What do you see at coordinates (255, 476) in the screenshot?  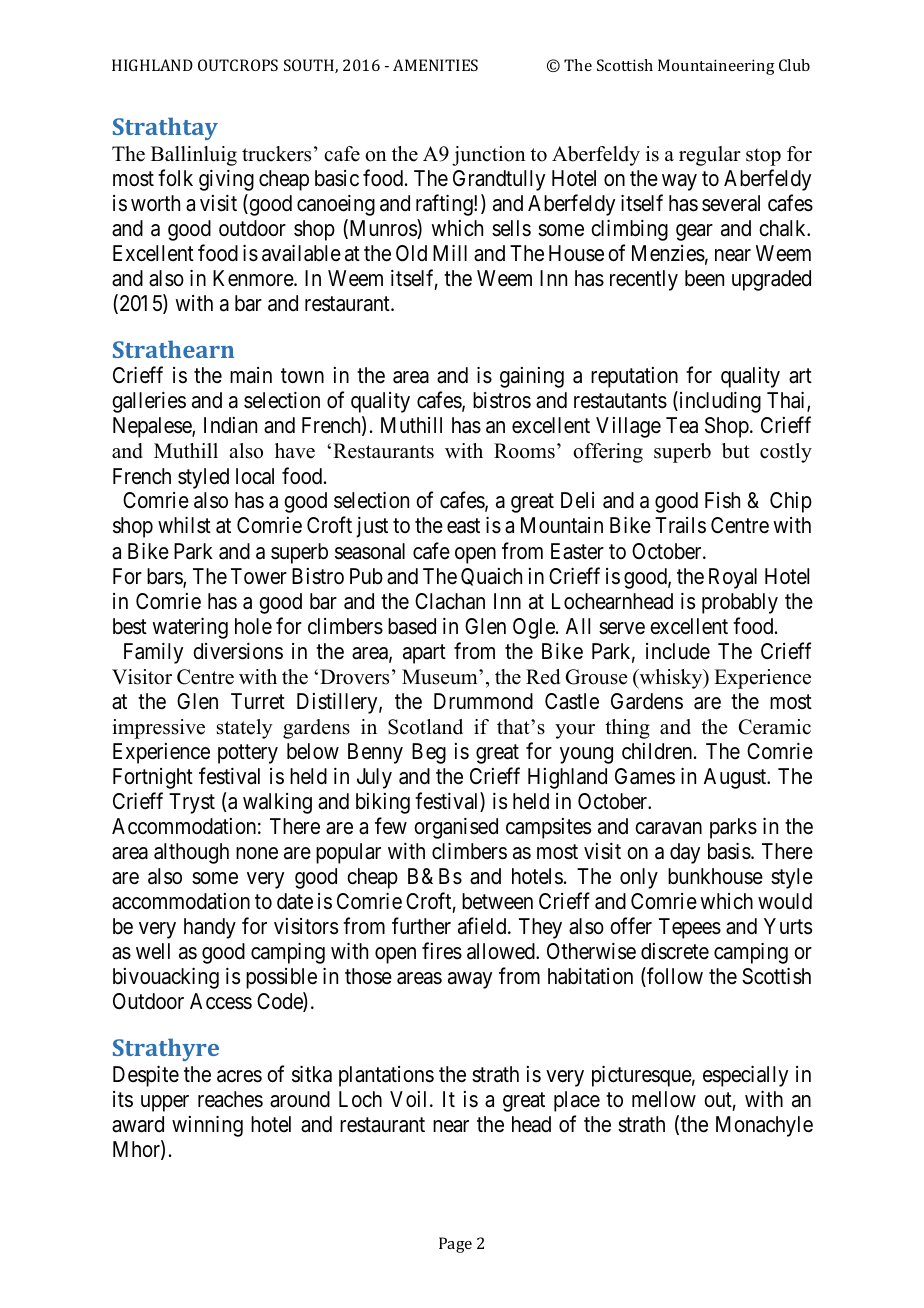 I see `local` at bounding box center [255, 476].
